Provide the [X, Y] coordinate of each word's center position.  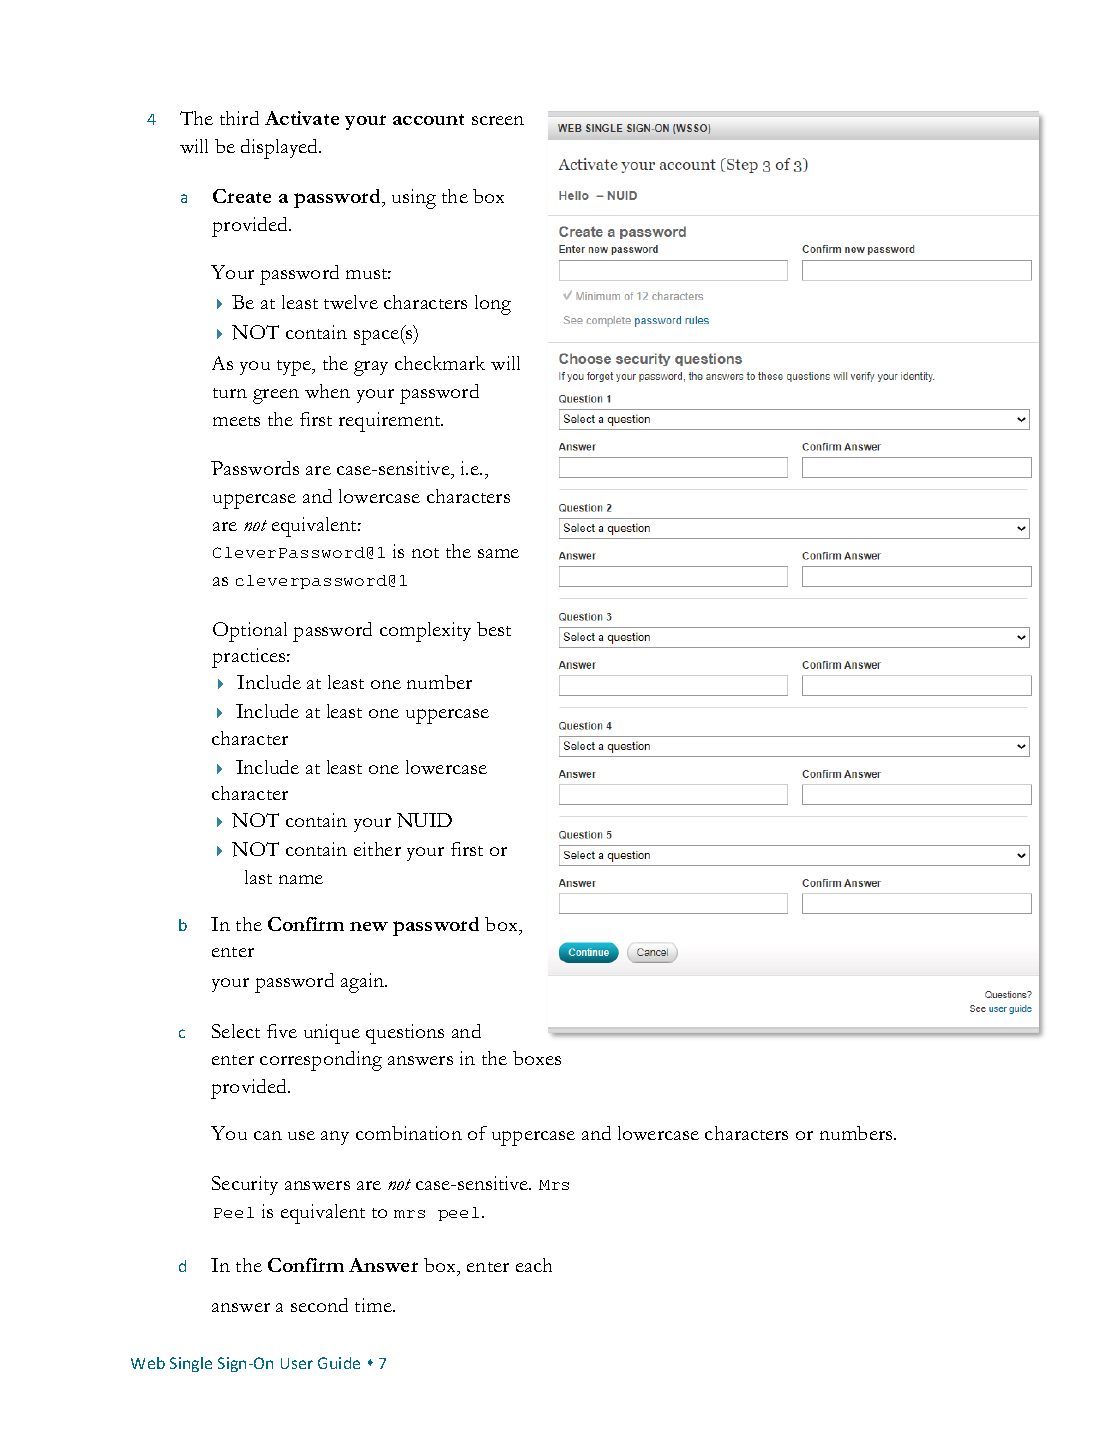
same [498, 553]
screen [498, 120]
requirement [391, 422]
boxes [537, 1058]
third [239, 118]
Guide [339, 1363]
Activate [302, 118]
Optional [250, 632]
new [369, 926]
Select [236, 1031]
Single [191, 1364]
